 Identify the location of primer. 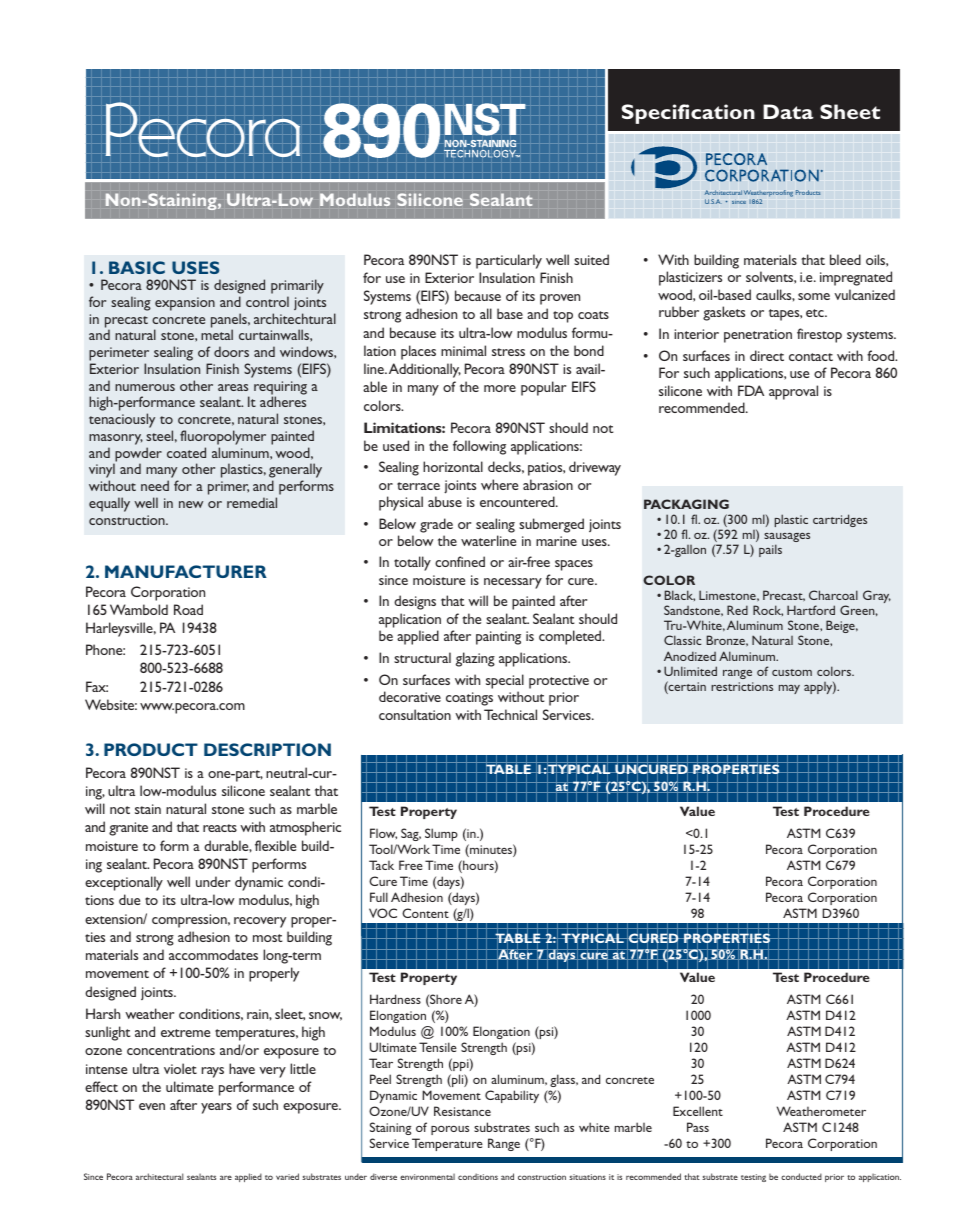
(228, 488).
